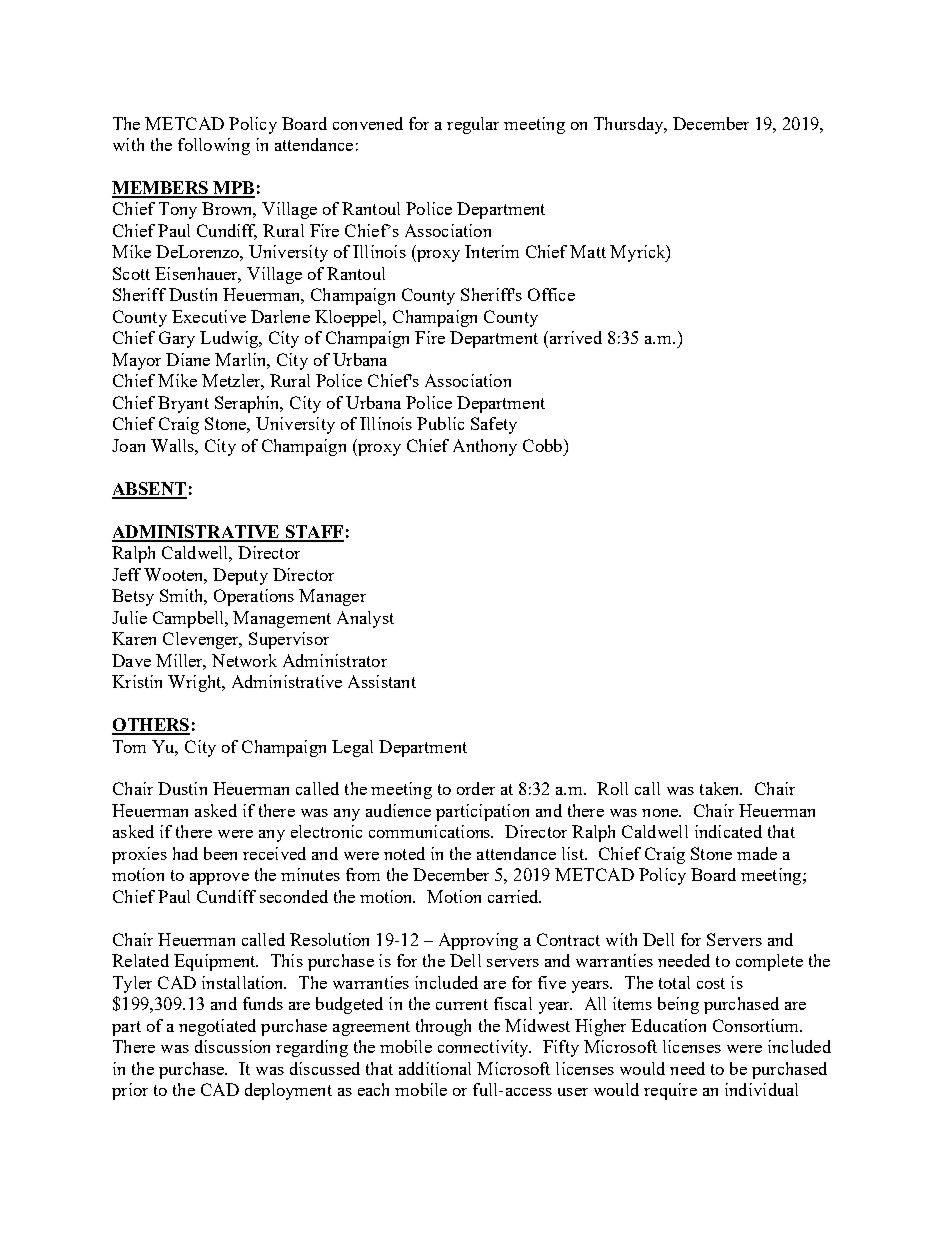  What do you see at coordinates (214, 146) in the document?
I see `following` at bounding box center [214, 146].
